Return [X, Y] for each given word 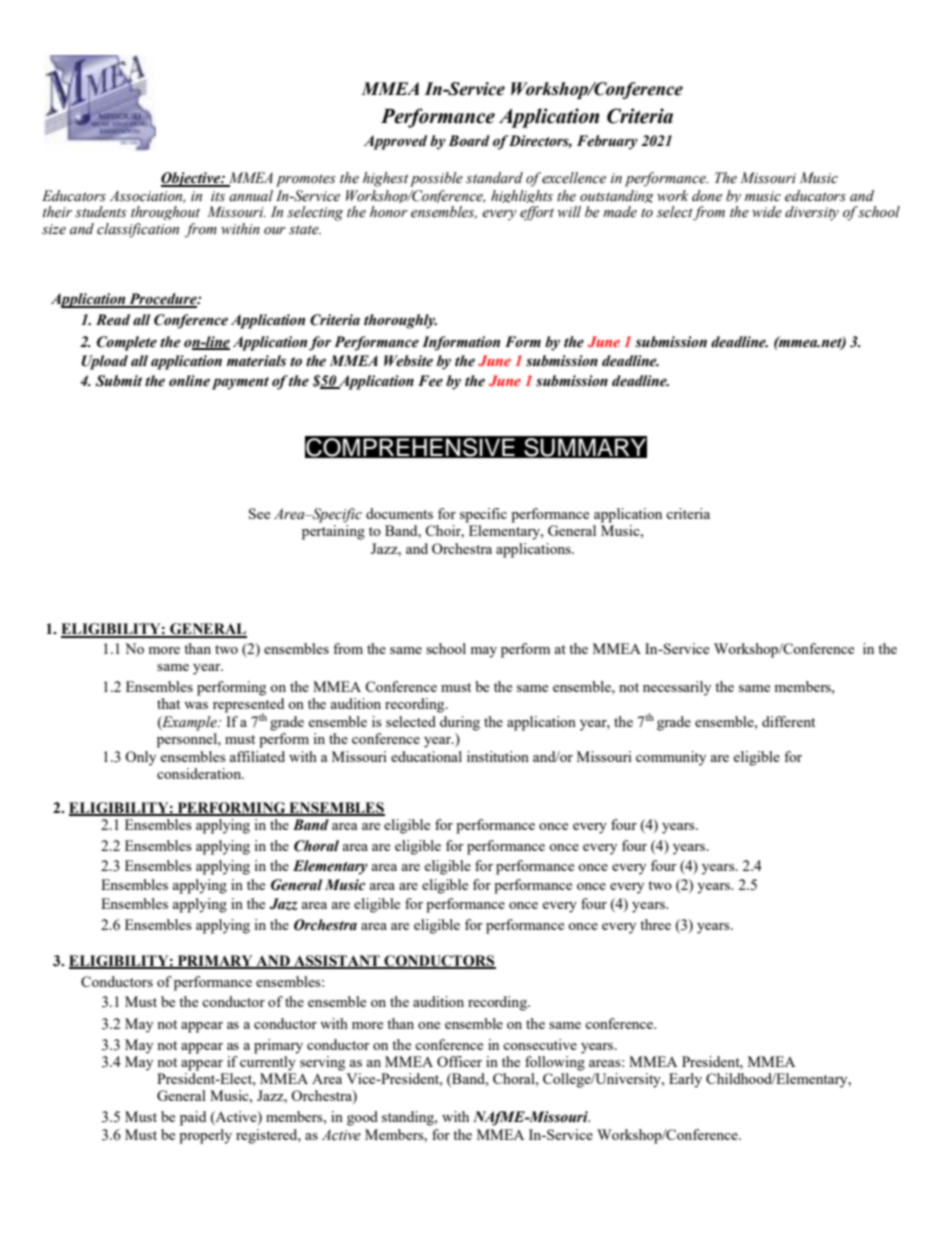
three [655, 924]
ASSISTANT [337, 962]
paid [193, 1118]
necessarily [677, 688]
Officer [459, 1061]
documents [399, 513]
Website [408, 361]
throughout [165, 213]
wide [767, 212]
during [460, 723]
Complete [127, 343]
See [259, 513]
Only [140, 758]
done [707, 196]
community [671, 758]
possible [436, 179]
